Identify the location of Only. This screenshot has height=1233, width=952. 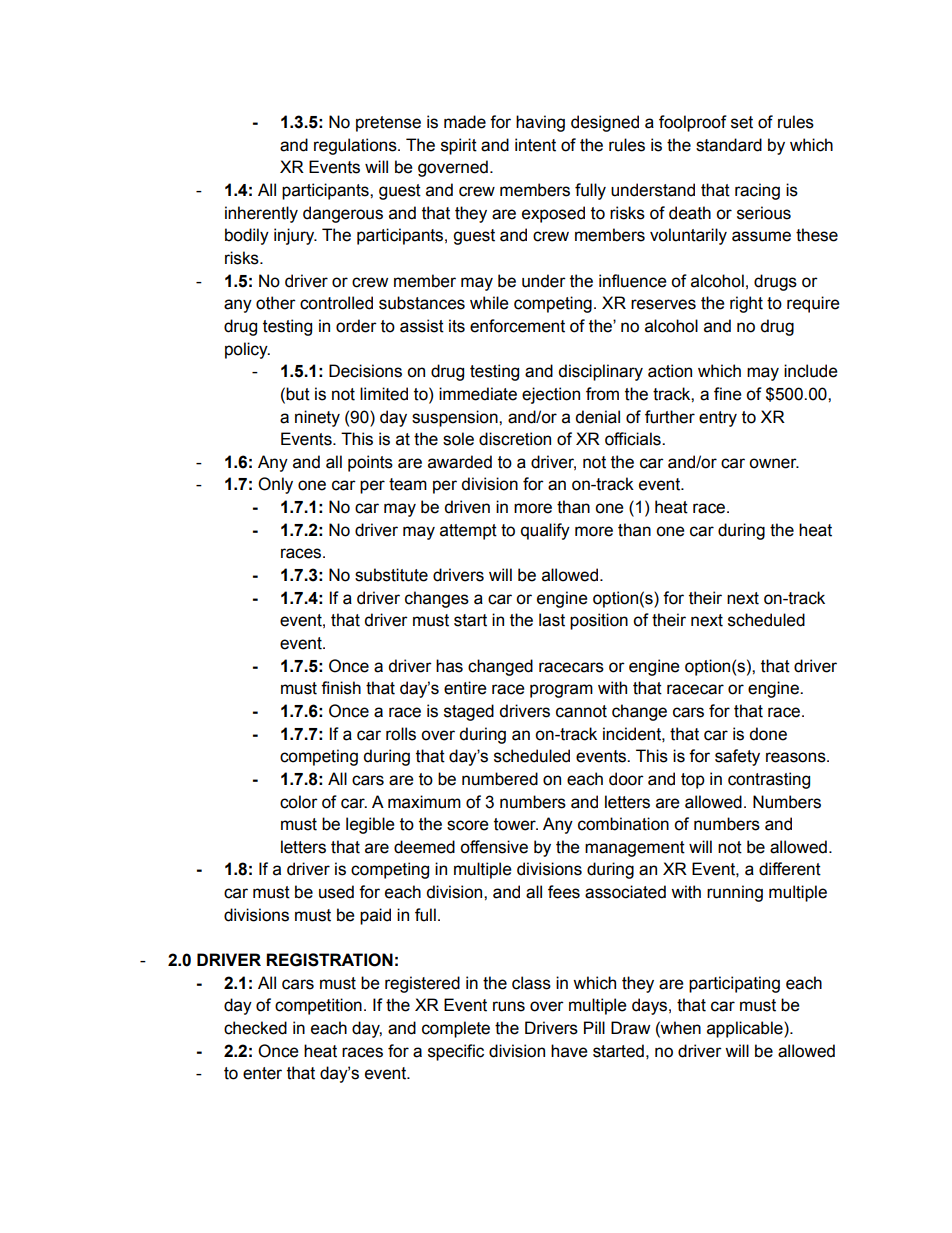
(275, 485).
